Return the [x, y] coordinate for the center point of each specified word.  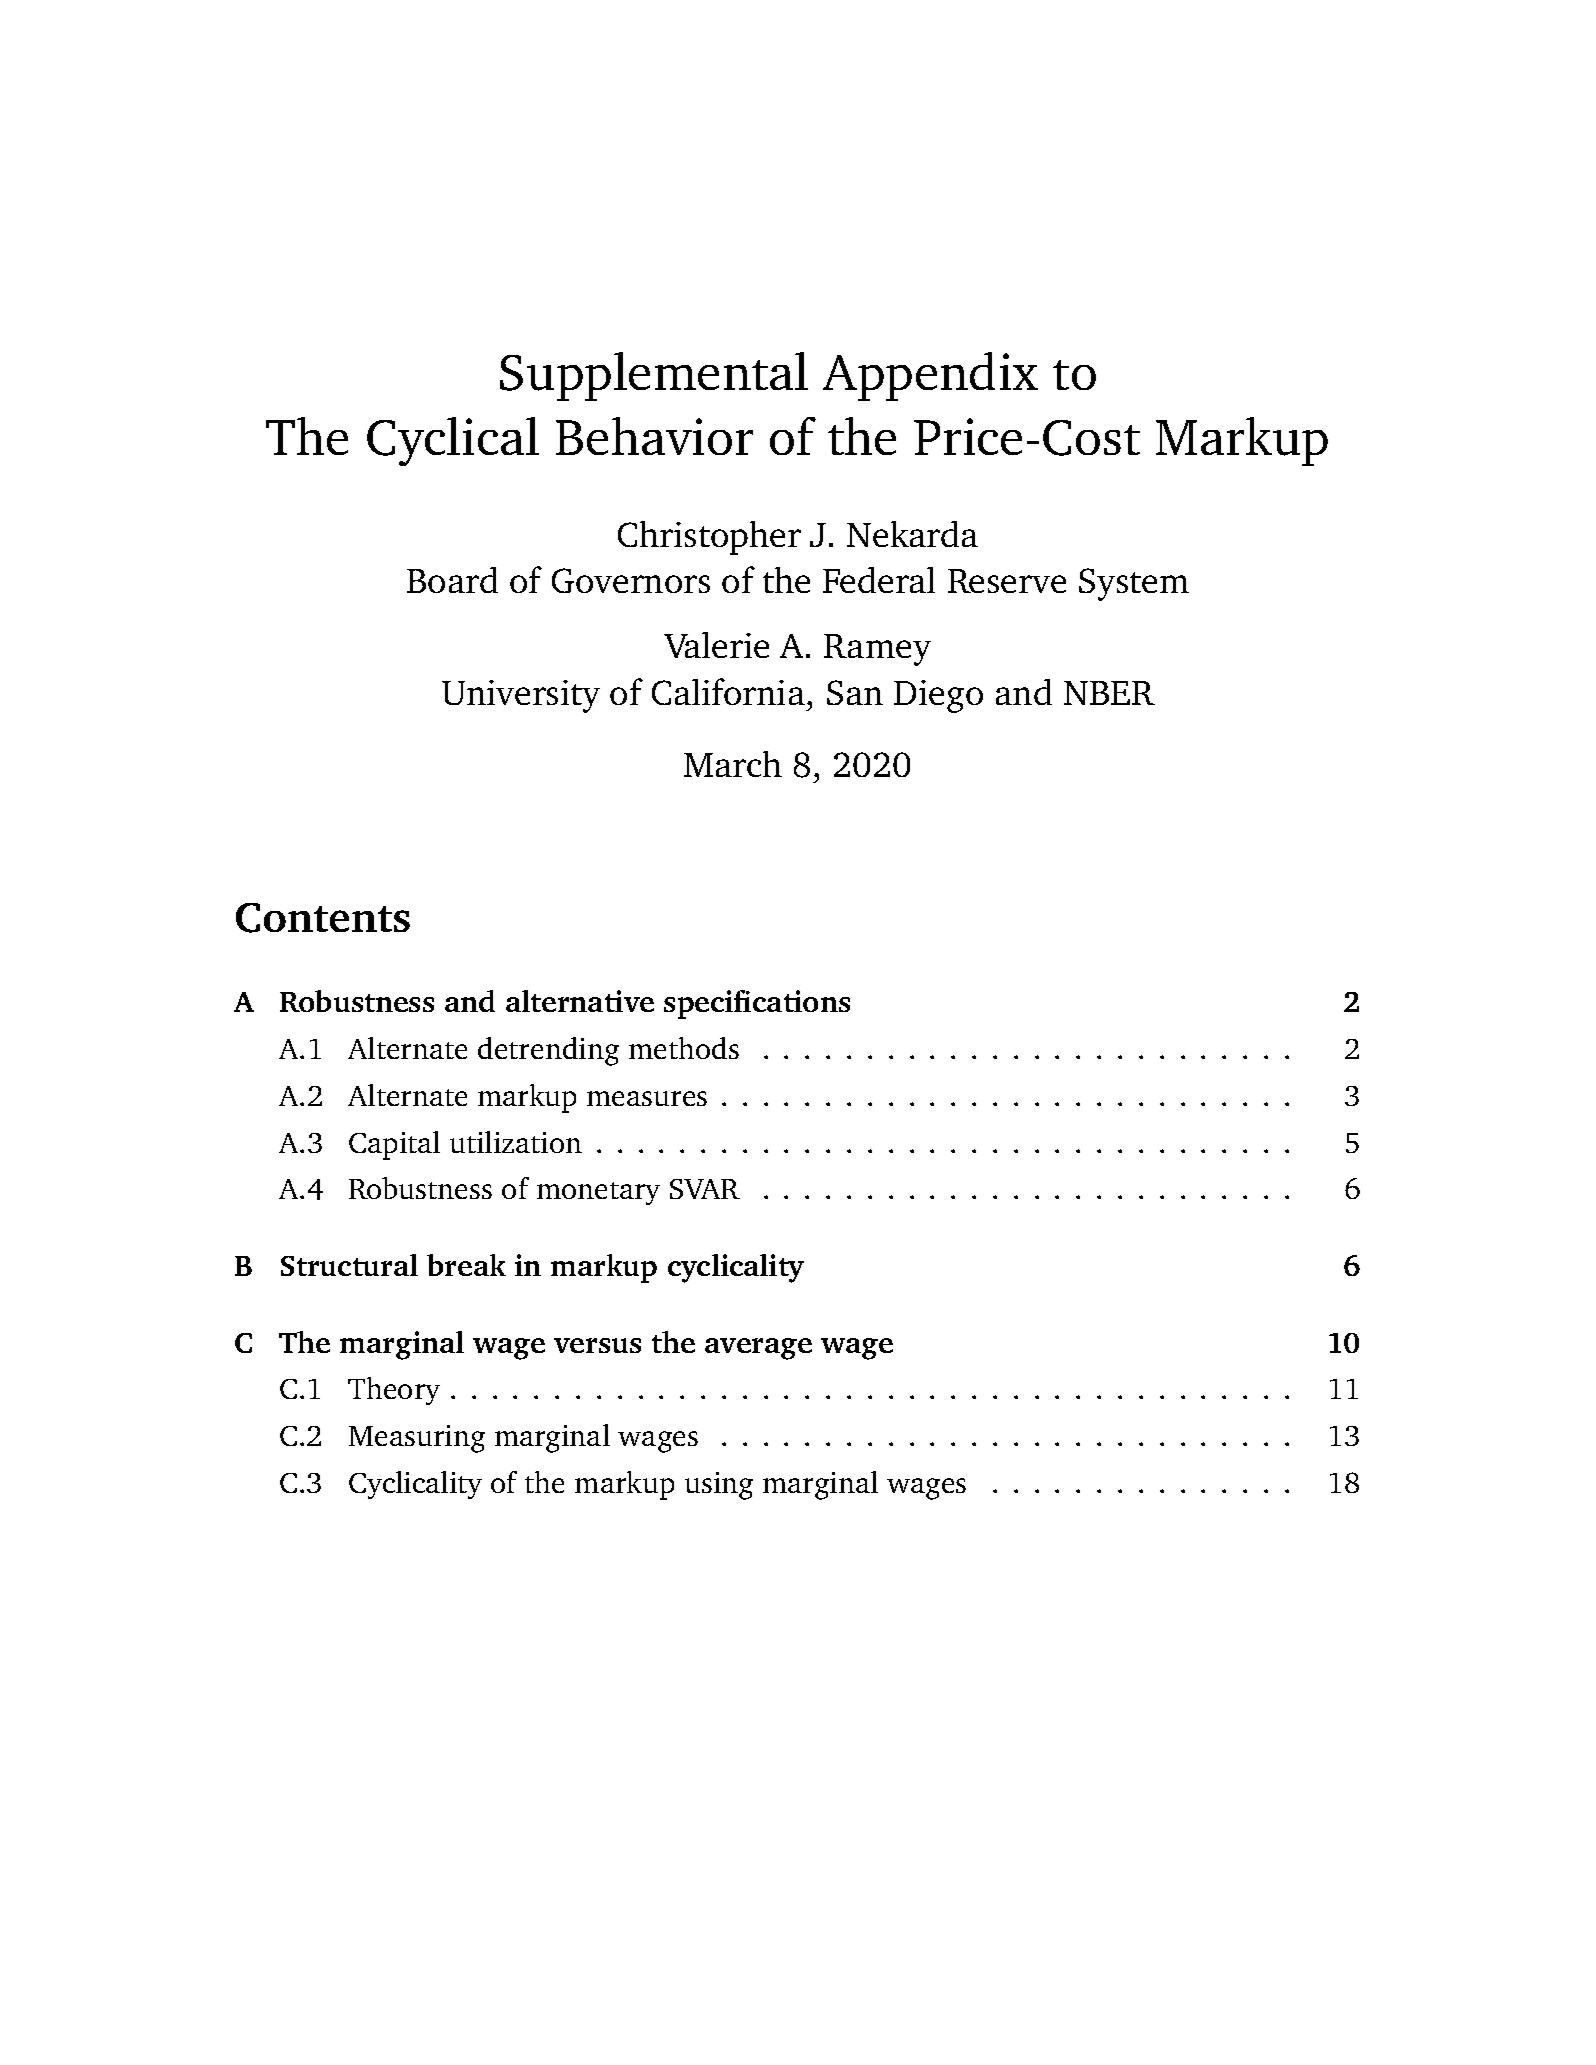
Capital [394, 1145]
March [733, 764]
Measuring [417, 1439]
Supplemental [654, 376]
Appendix [930, 376]
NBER [1109, 693]
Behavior [654, 436]
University [521, 696]
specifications [757, 1004]
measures [647, 1098]
